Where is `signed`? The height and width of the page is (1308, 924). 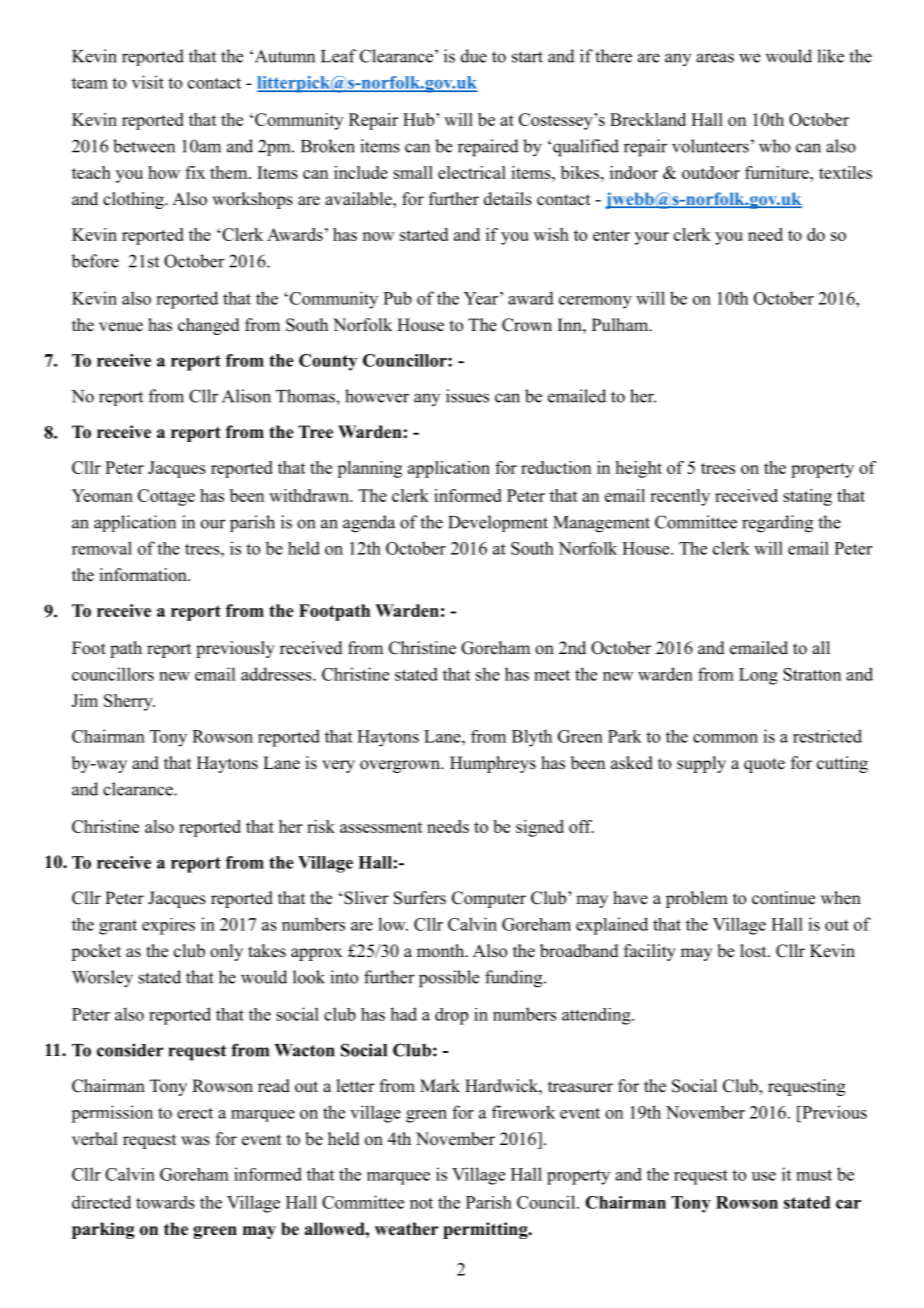 signed is located at coordinates (540, 828).
